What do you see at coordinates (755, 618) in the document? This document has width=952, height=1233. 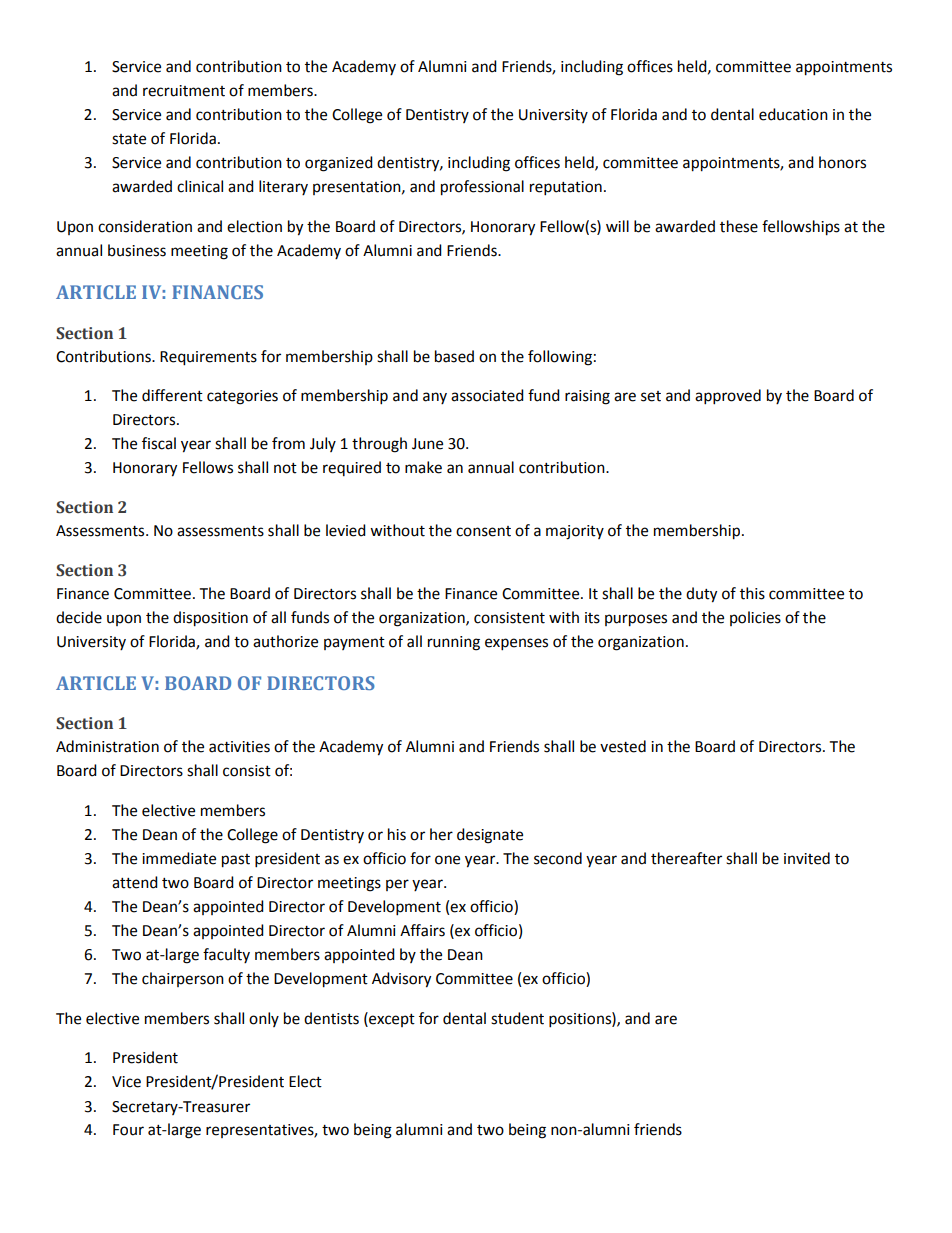 I see `policies` at bounding box center [755, 618].
